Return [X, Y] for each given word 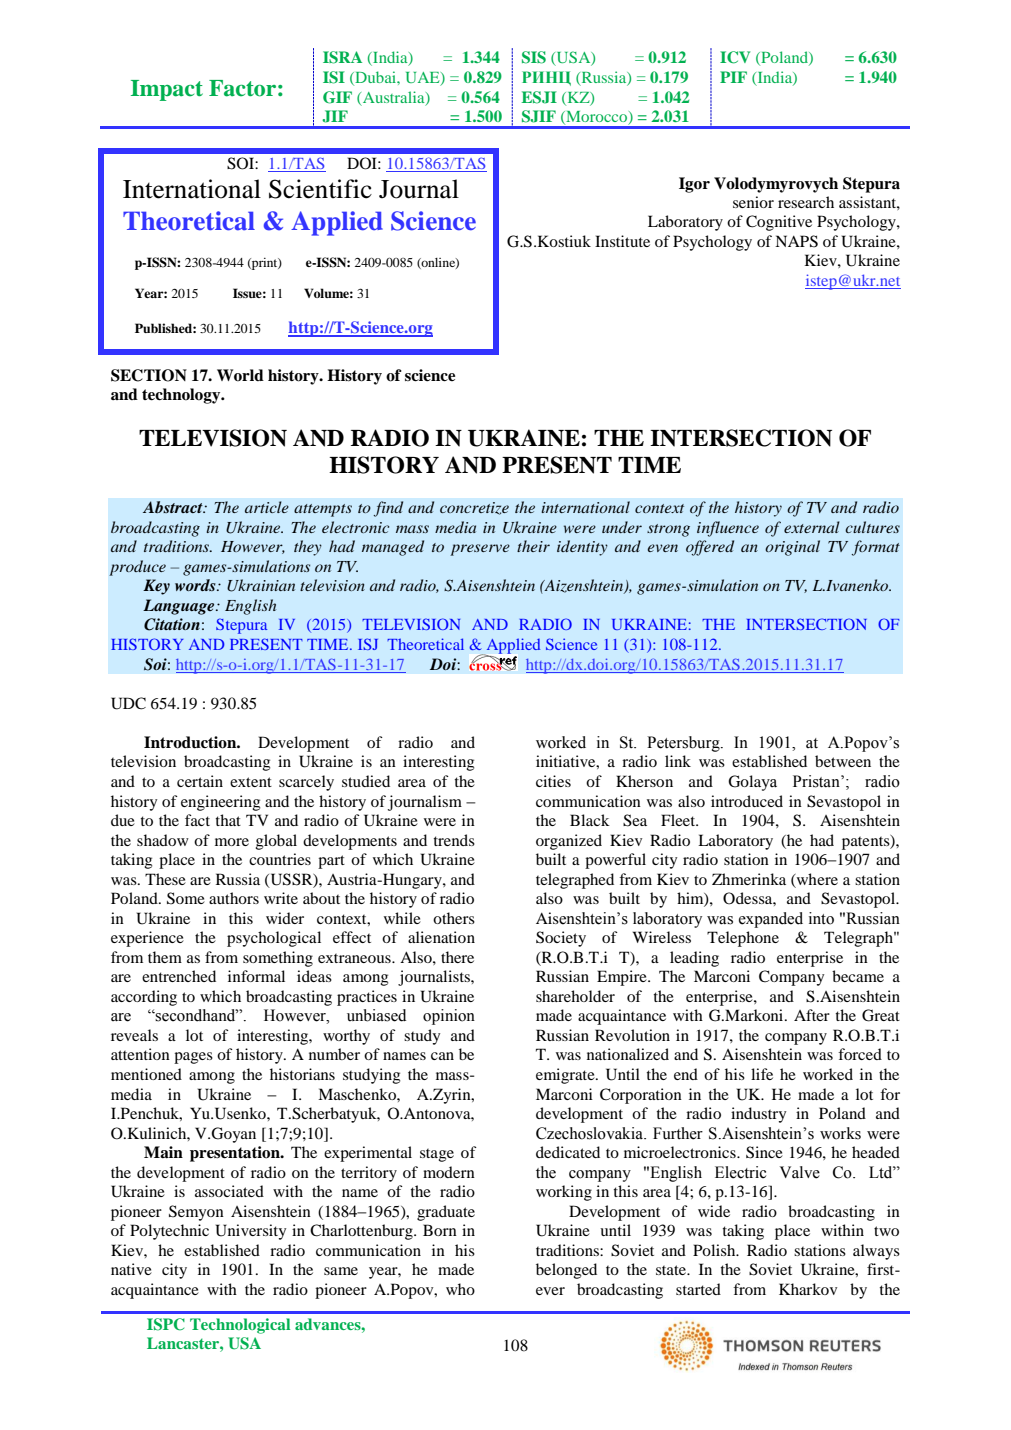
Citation [172, 624]
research [806, 202]
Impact [167, 90]
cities [553, 781]
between [843, 761]
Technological [240, 1326]
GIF [337, 97]
